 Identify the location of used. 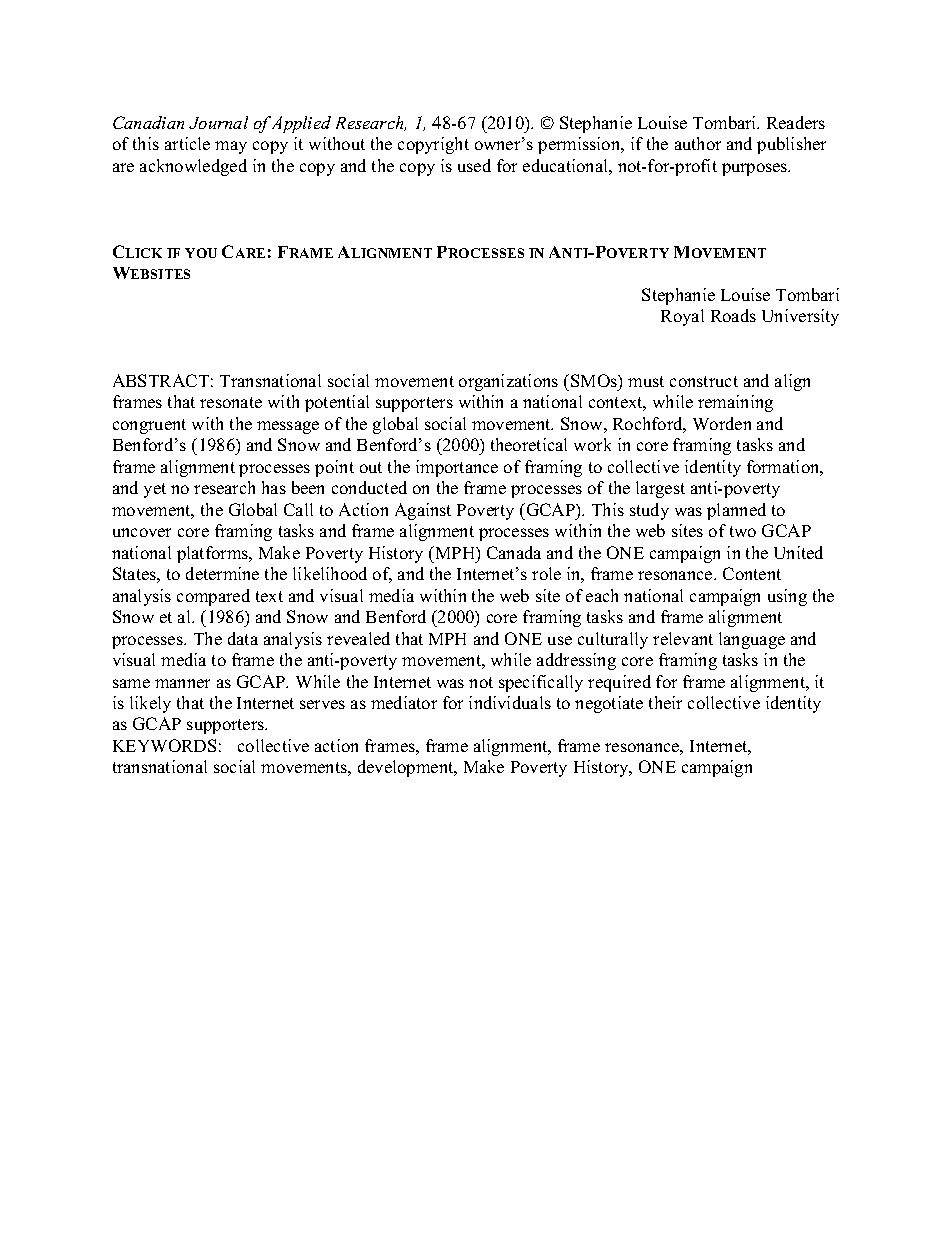
(474, 165).
